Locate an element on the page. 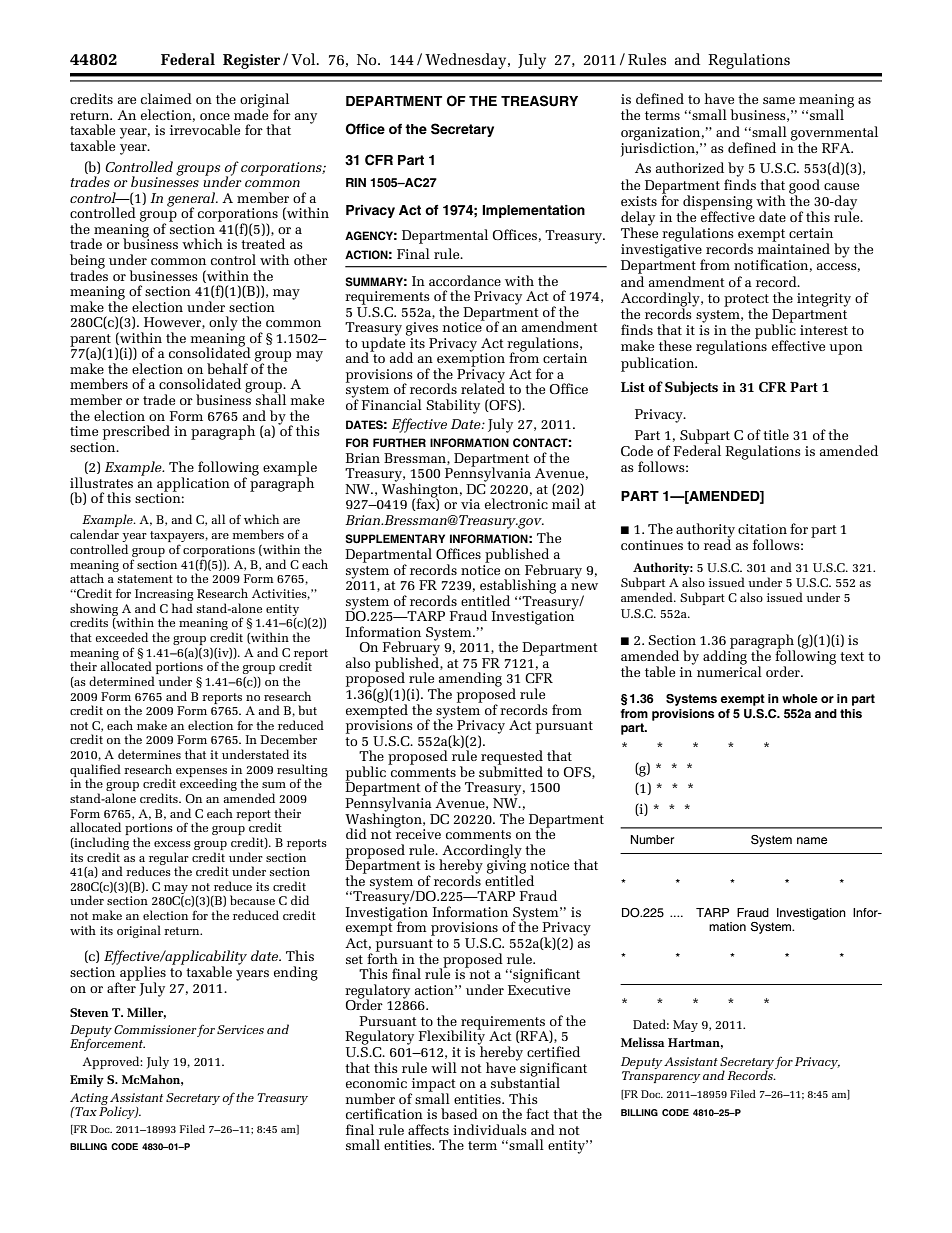  claimed is located at coordinates (166, 98).
